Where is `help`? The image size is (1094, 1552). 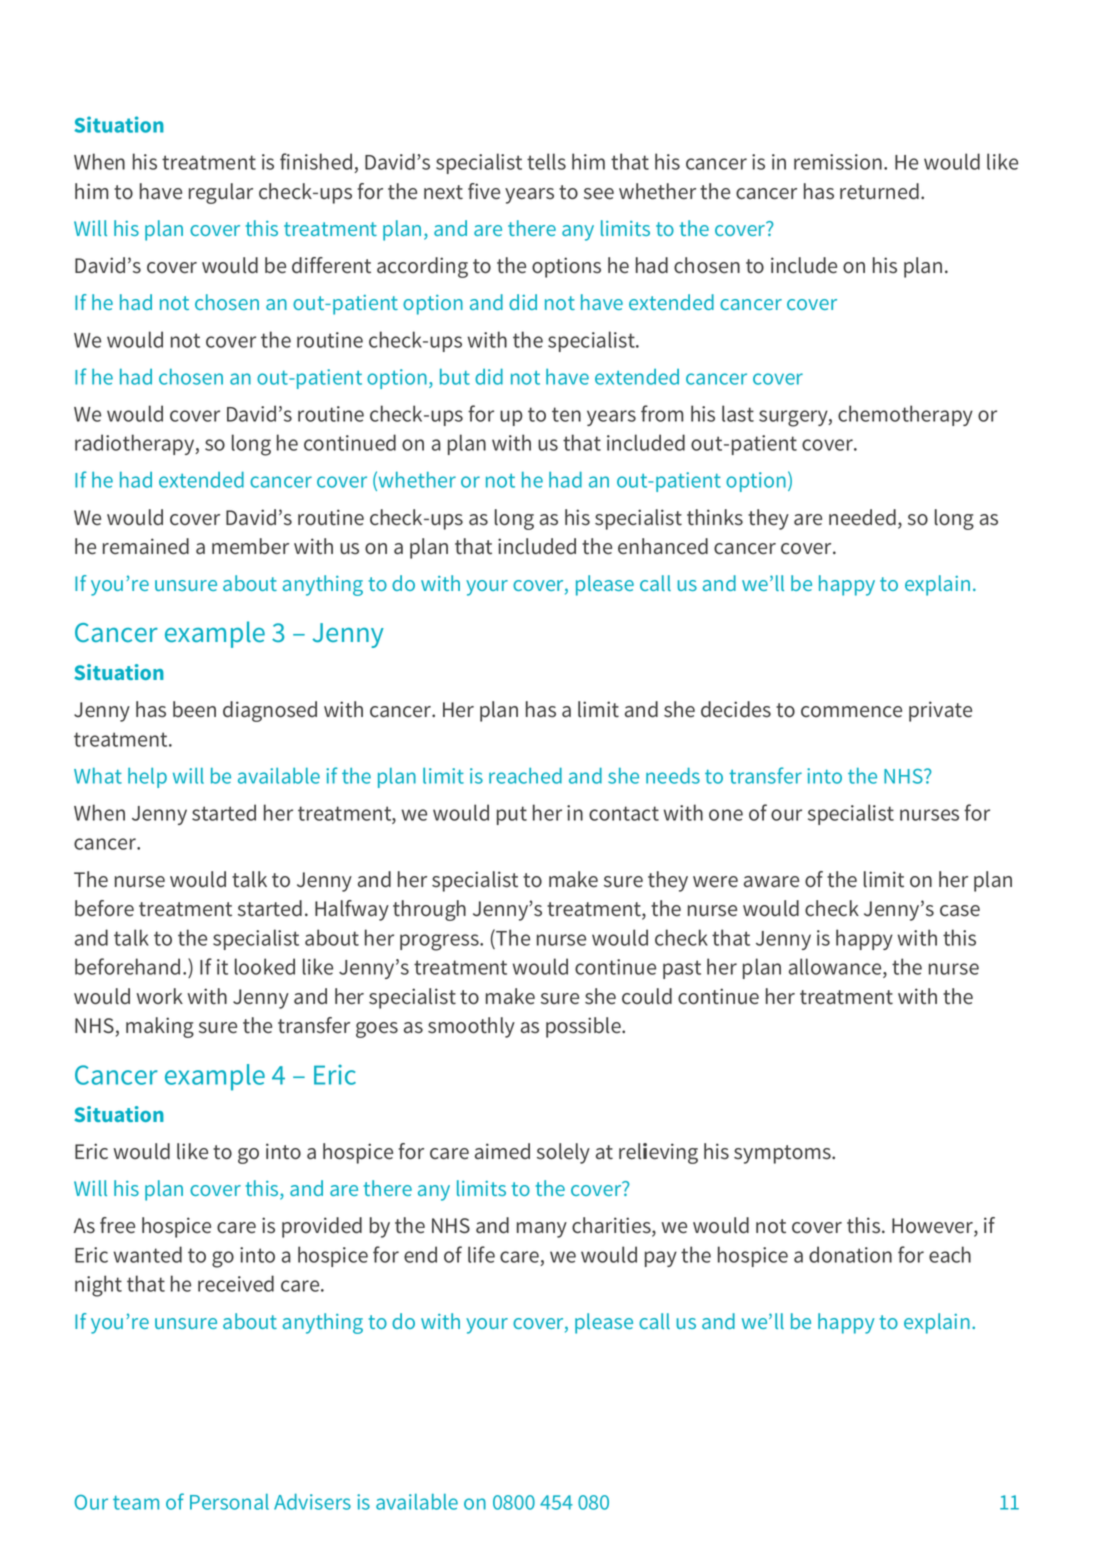 help is located at coordinates (147, 778).
